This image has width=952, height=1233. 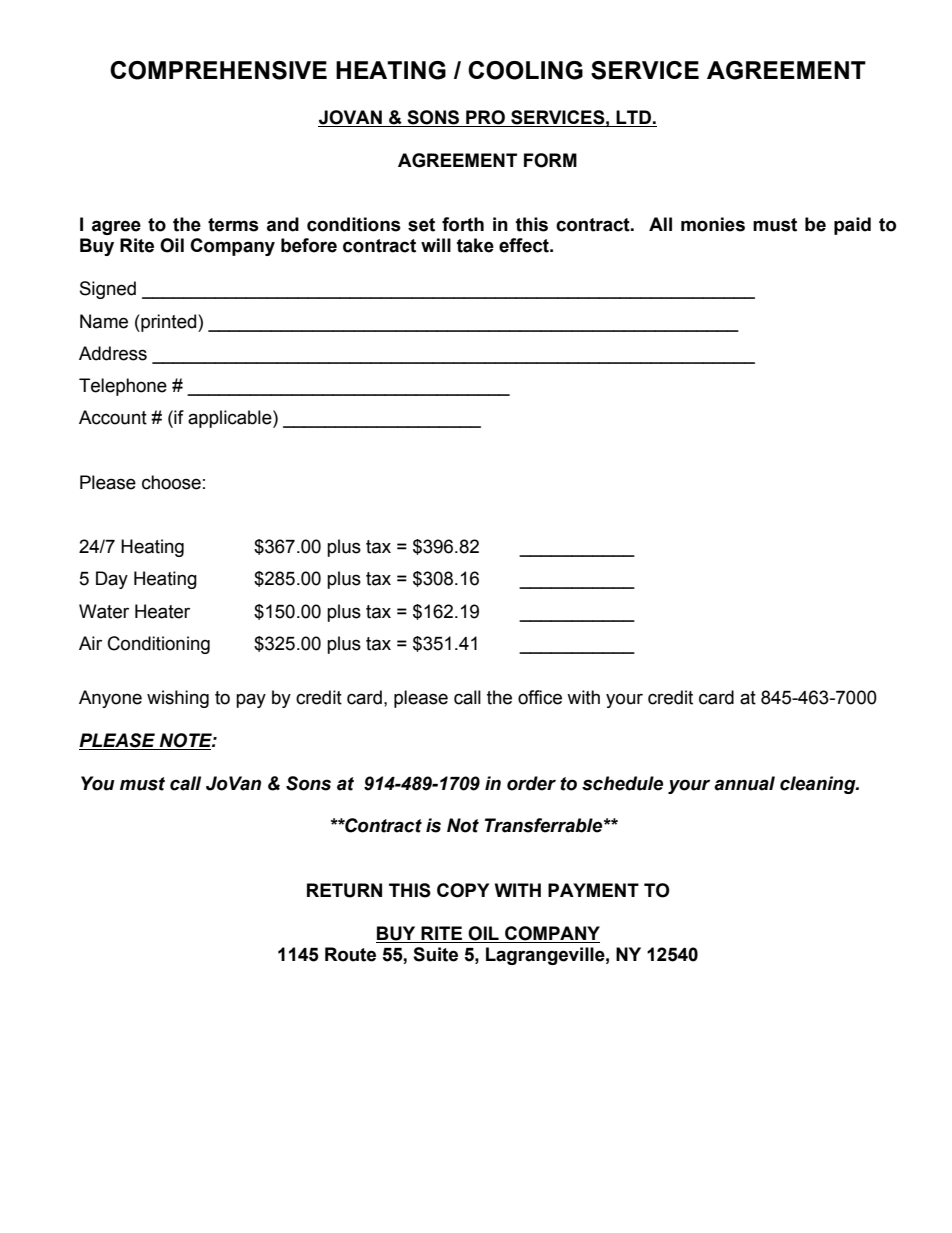 I want to click on LTD, so click(x=633, y=117).
